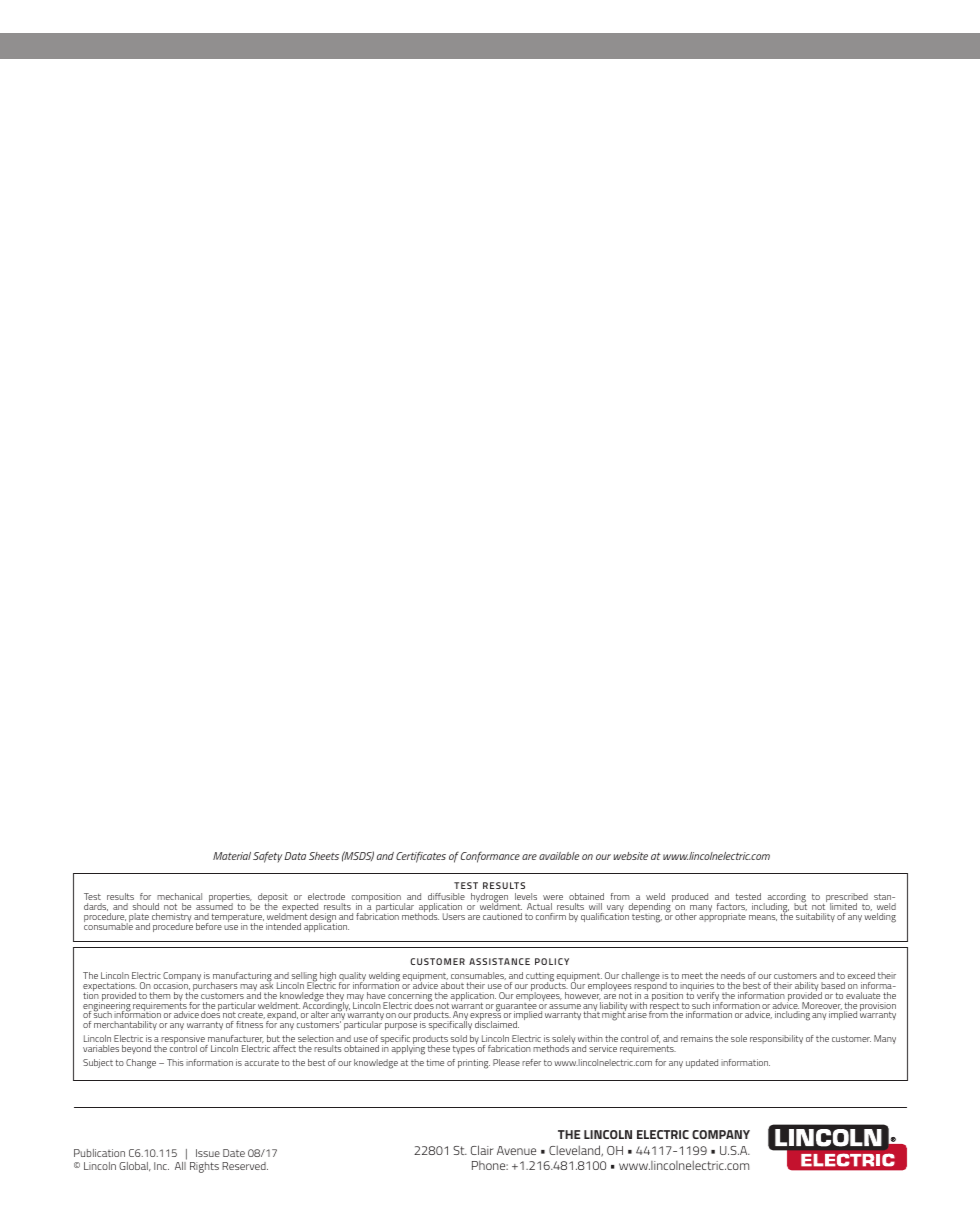  What do you see at coordinates (232, 856) in the image?
I see `Material` at bounding box center [232, 856].
